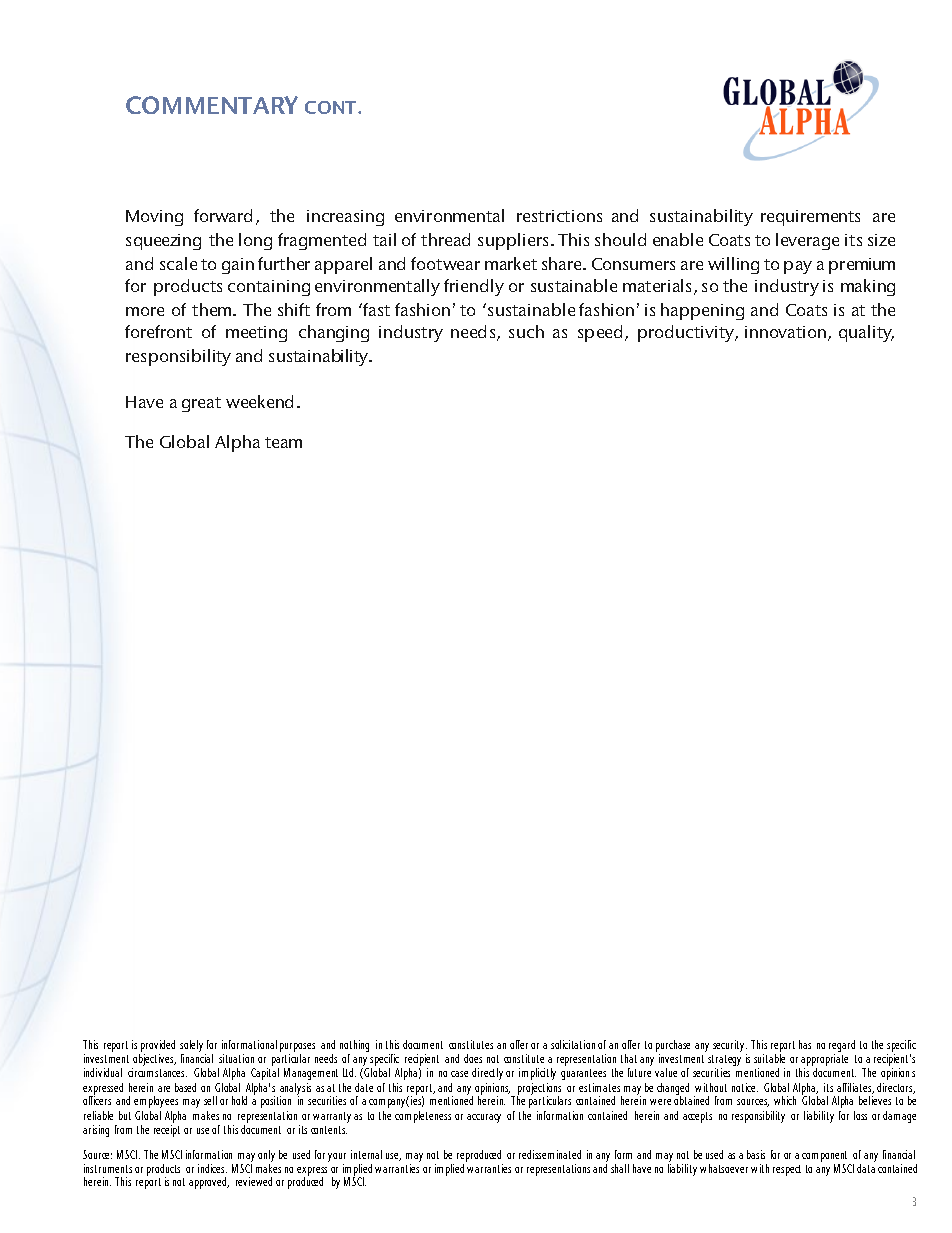 Image resolution: width=952 pixels, height=1233 pixels. What do you see at coordinates (866, 333) in the screenshot?
I see `quality` at bounding box center [866, 333].
